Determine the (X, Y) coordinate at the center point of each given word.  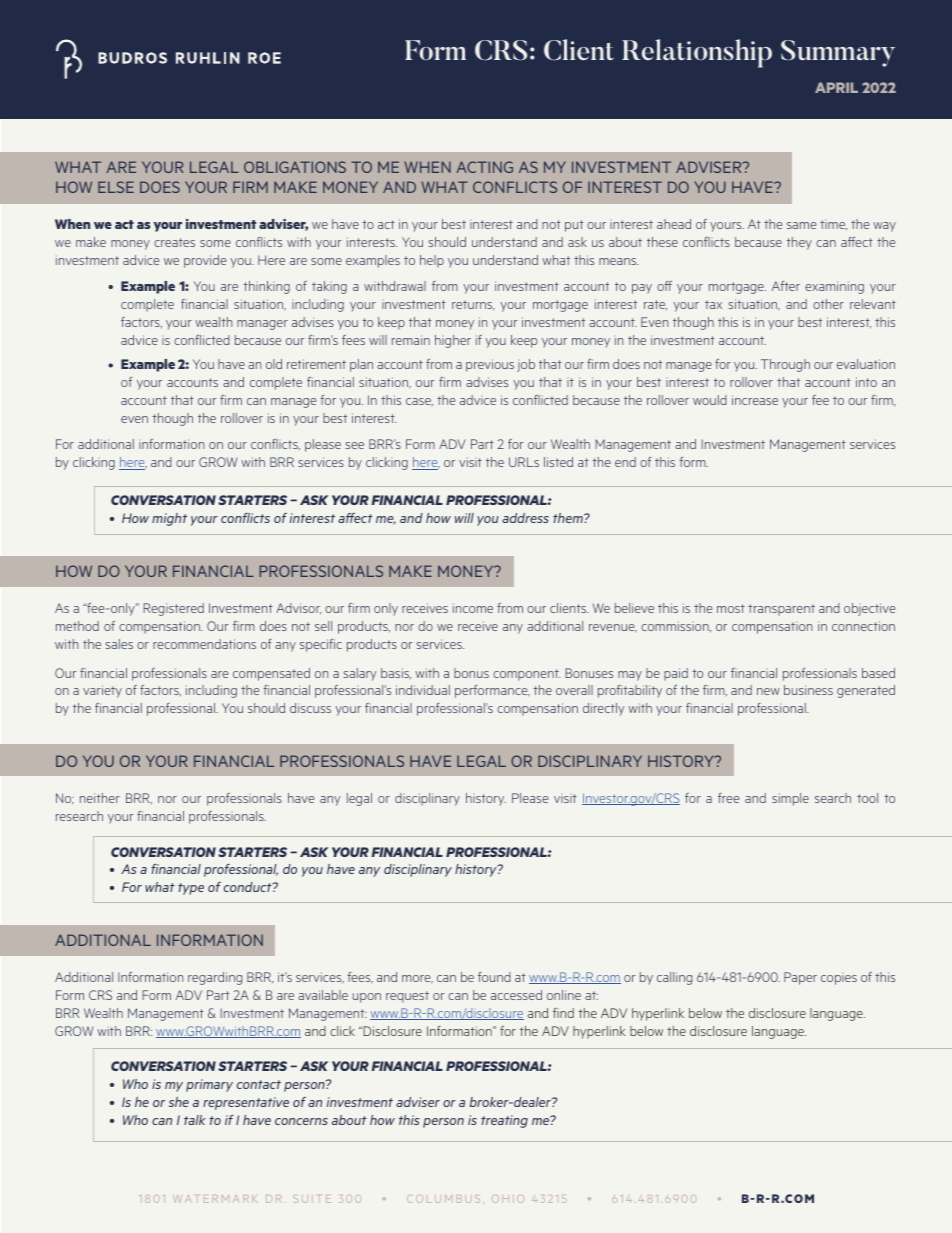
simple (790, 799)
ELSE (116, 187)
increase (755, 400)
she (179, 1102)
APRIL (836, 87)
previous (490, 365)
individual (423, 690)
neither (100, 798)
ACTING (484, 167)
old (274, 364)
